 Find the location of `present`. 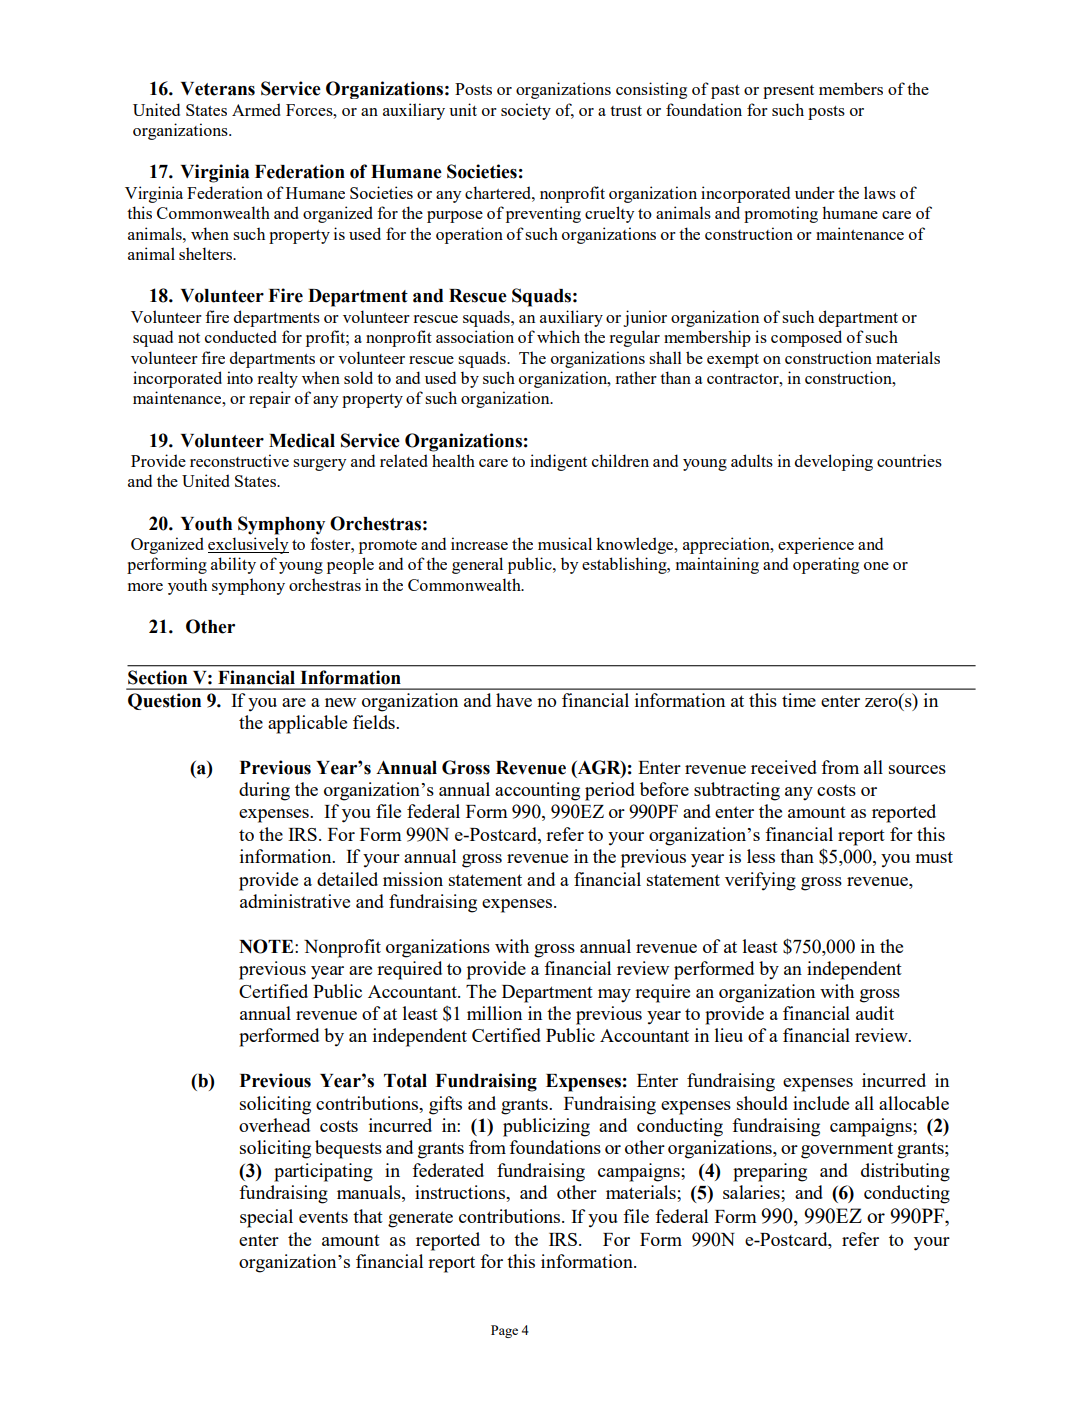

present is located at coordinates (788, 92).
